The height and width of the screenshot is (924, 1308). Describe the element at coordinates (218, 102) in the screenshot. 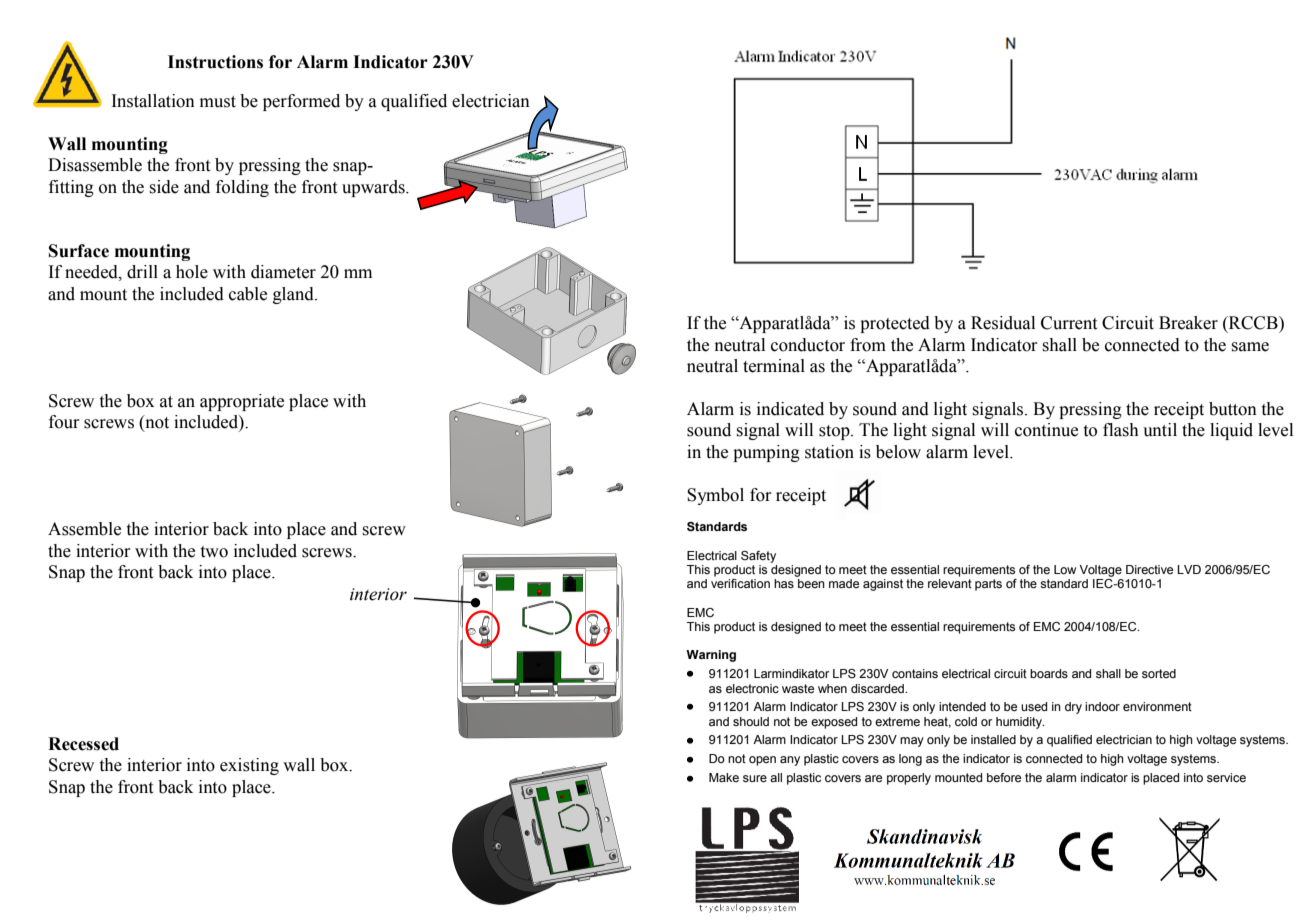

I see `must` at that location.
